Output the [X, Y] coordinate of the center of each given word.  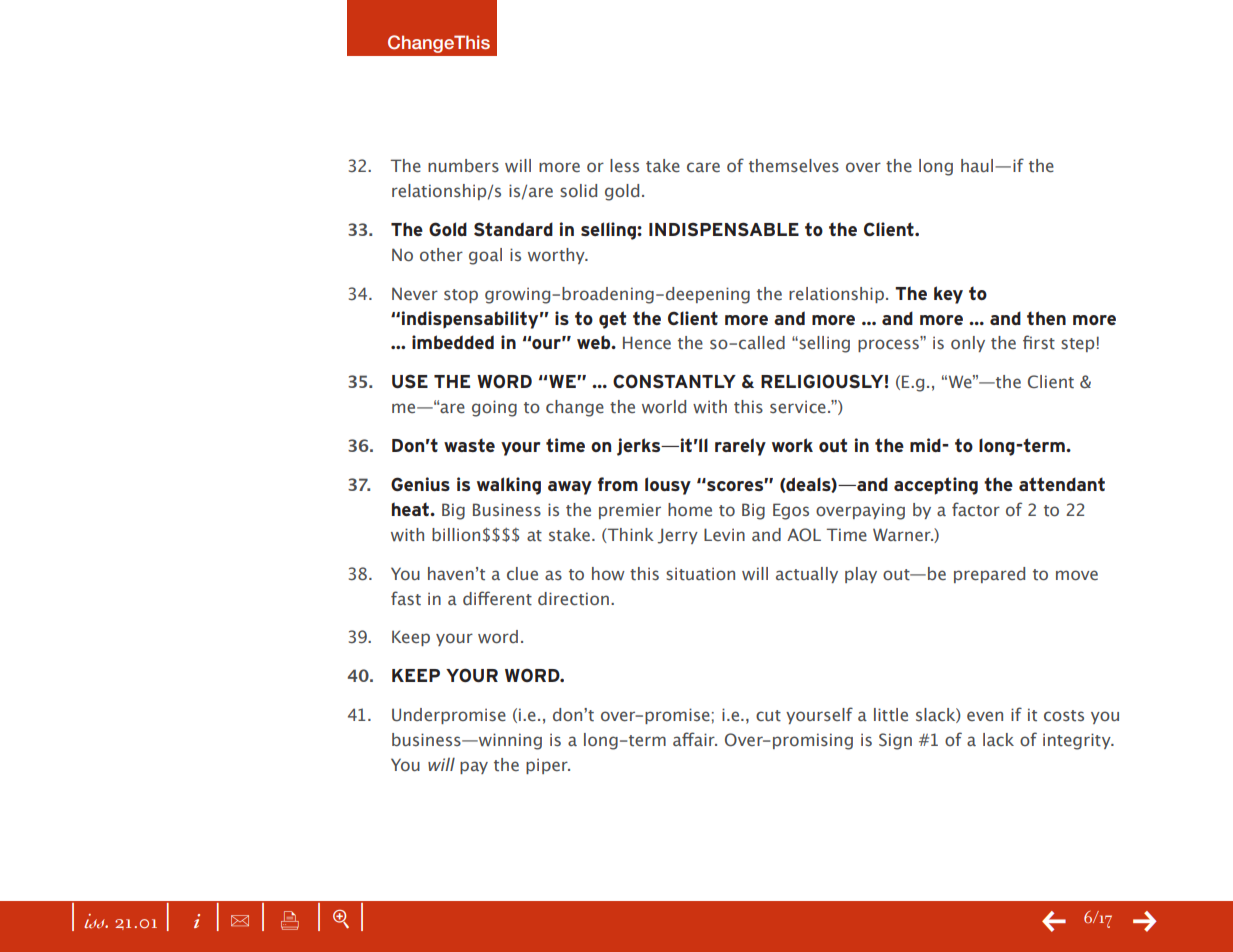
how [608, 574]
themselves [794, 166]
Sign [895, 741]
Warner [903, 534]
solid [578, 191]
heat [411, 509]
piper [548, 766]
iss [95, 921]
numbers [463, 165]
